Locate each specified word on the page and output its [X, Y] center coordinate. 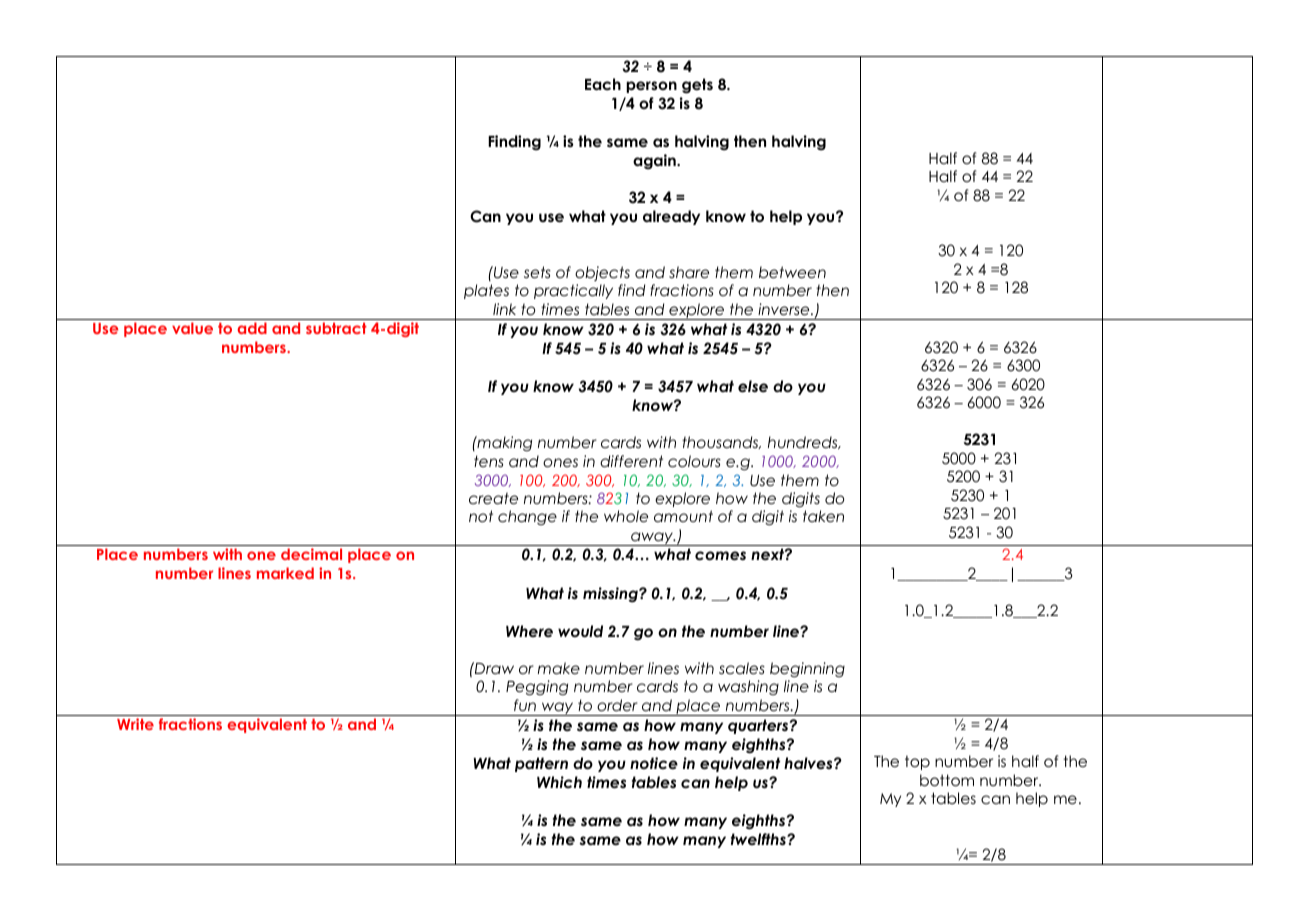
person [651, 87]
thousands [721, 442]
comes [720, 556]
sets [537, 272]
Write [135, 724]
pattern [541, 764]
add [252, 328]
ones [560, 463]
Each [603, 84]
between [792, 272]
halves [809, 763]
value [192, 328]
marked [285, 573]
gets [697, 86]
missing [611, 595]
